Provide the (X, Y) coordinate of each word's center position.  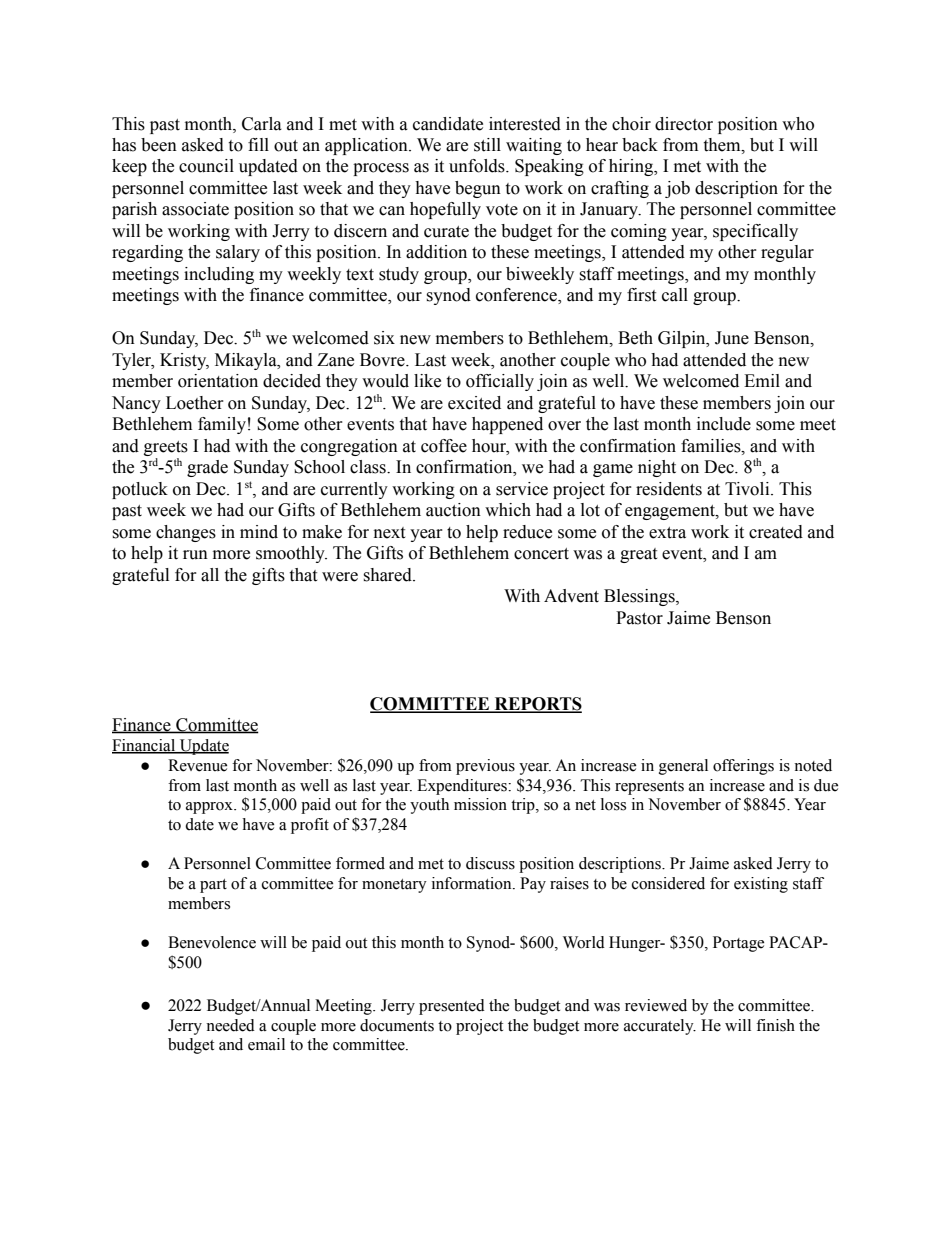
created (776, 532)
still (487, 145)
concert (541, 554)
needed (230, 1025)
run (195, 555)
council (206, 166)
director (684, 124)
